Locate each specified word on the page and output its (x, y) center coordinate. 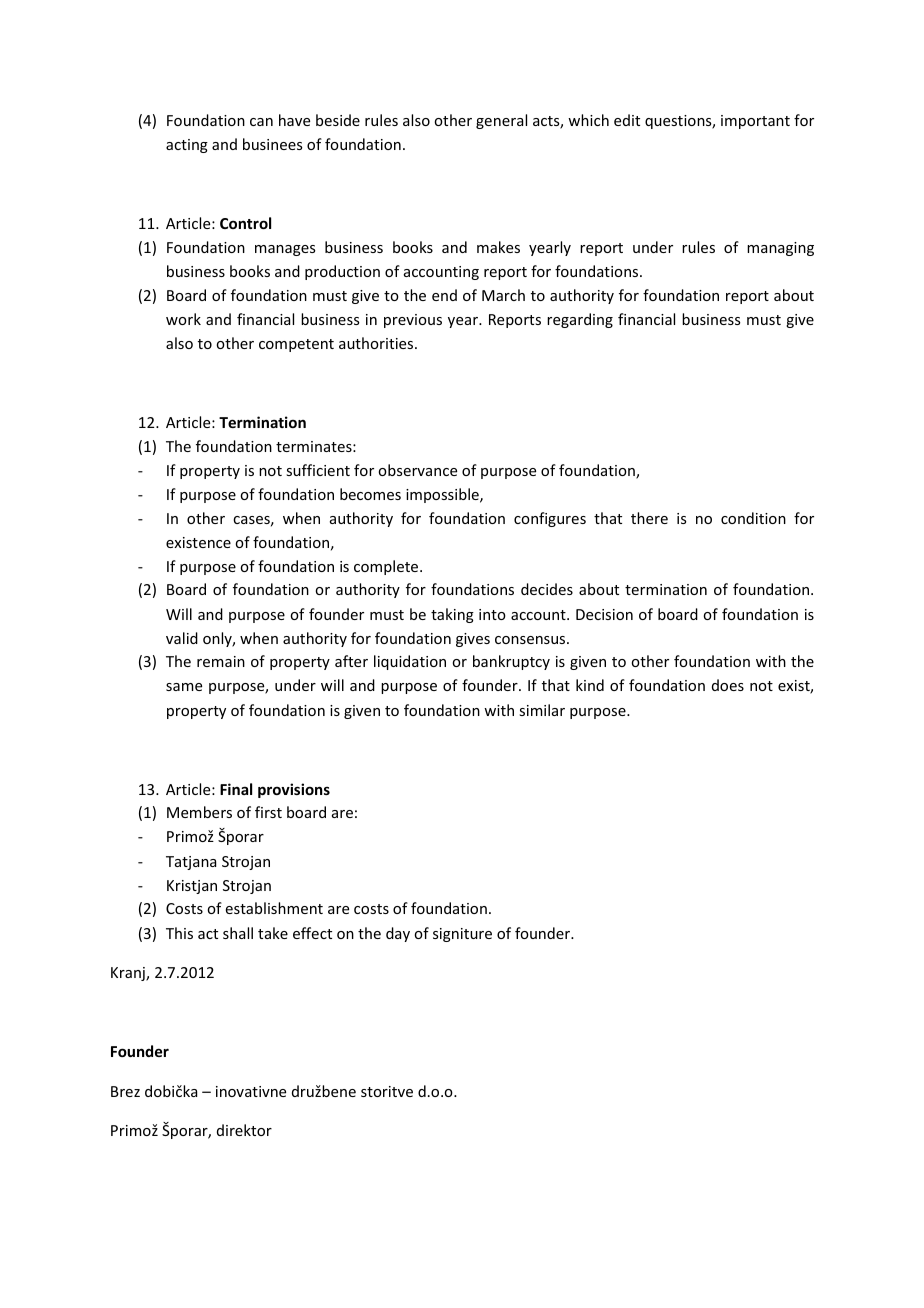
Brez (125, 1091)
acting (187, 146)
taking (452, 615)
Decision (604, 614)
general (501, 121)
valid (182, 638)
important (755, 122)
